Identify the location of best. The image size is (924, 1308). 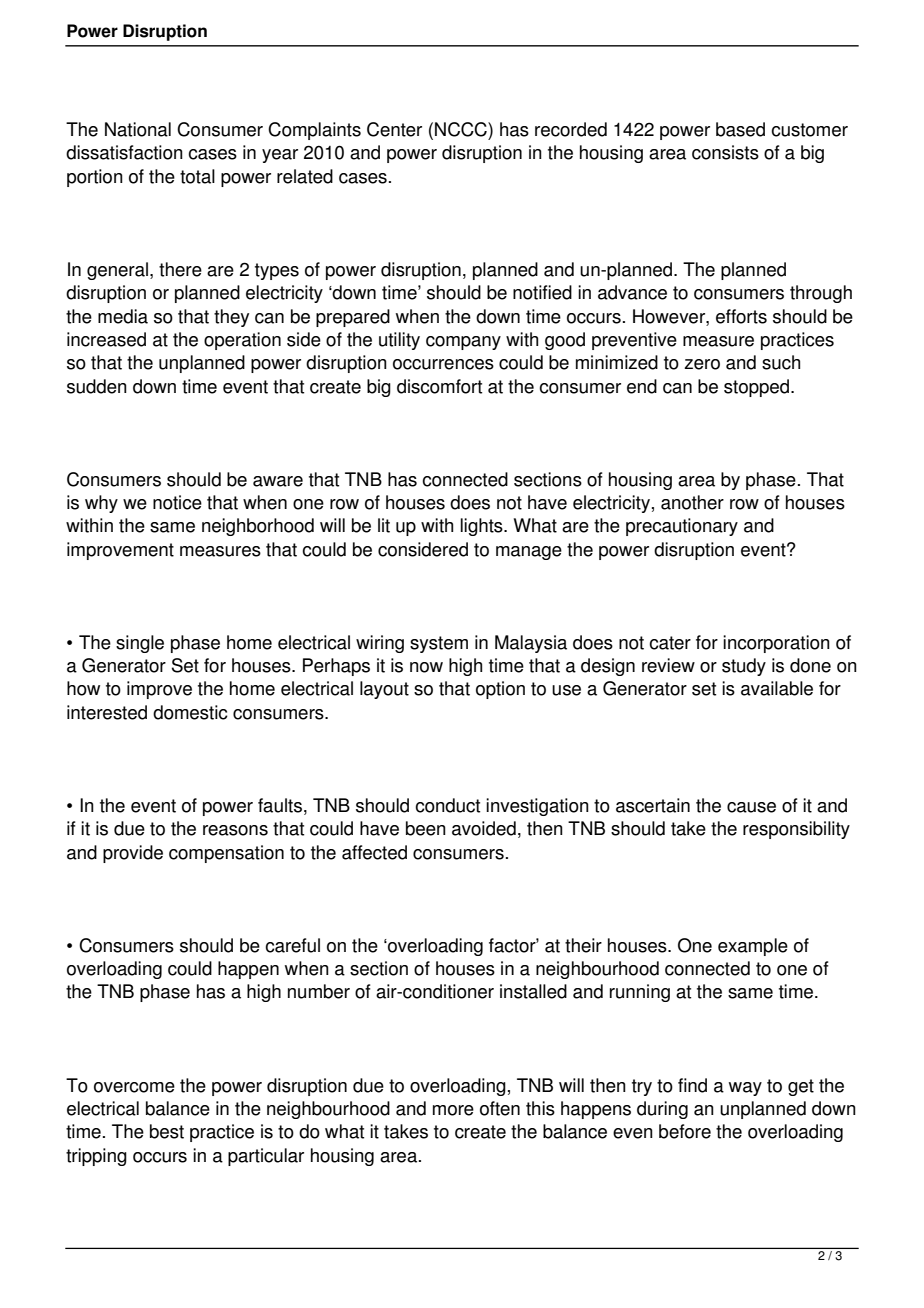
(167, 1131).
